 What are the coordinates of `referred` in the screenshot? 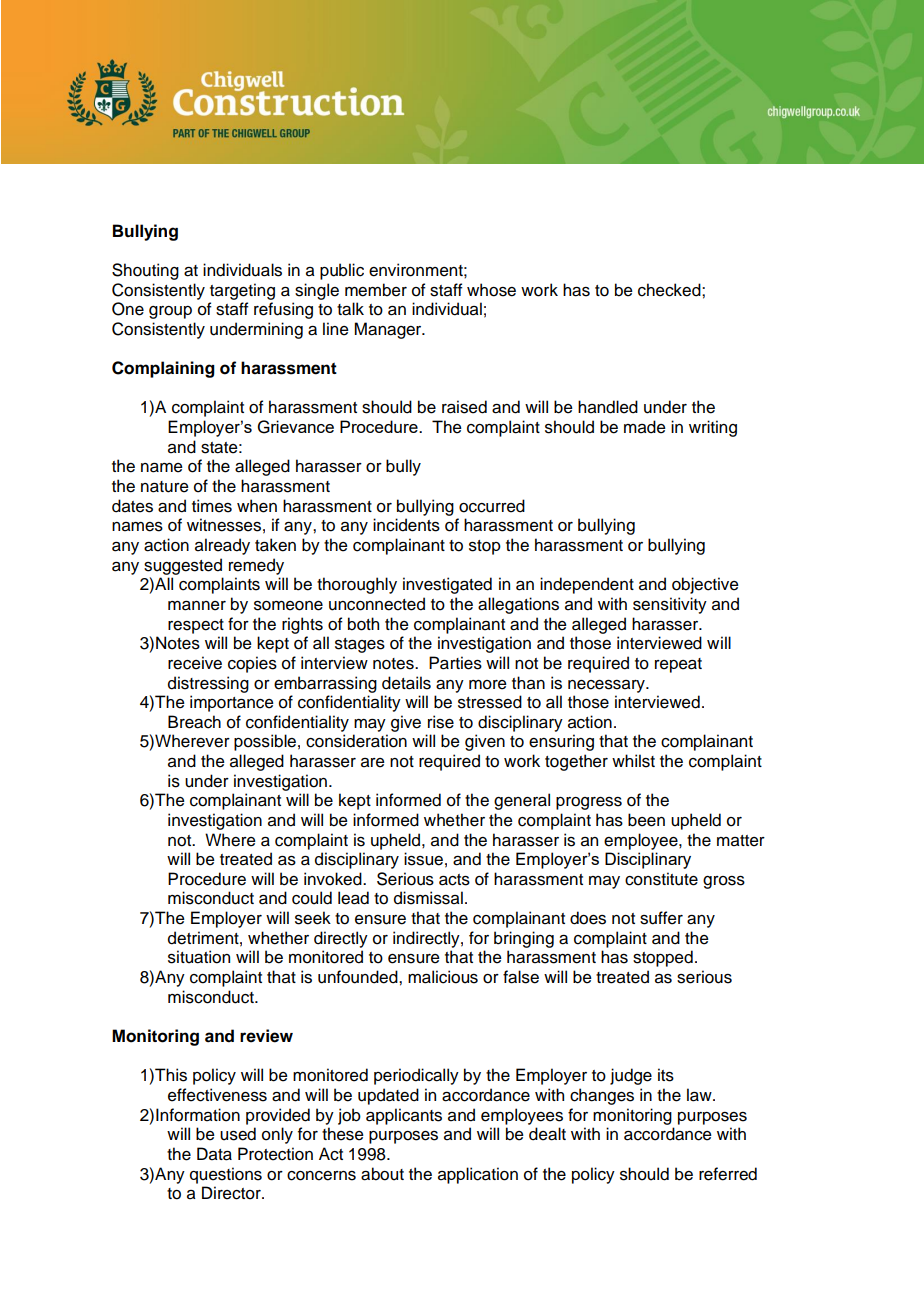 It's located at (728, 1174).
